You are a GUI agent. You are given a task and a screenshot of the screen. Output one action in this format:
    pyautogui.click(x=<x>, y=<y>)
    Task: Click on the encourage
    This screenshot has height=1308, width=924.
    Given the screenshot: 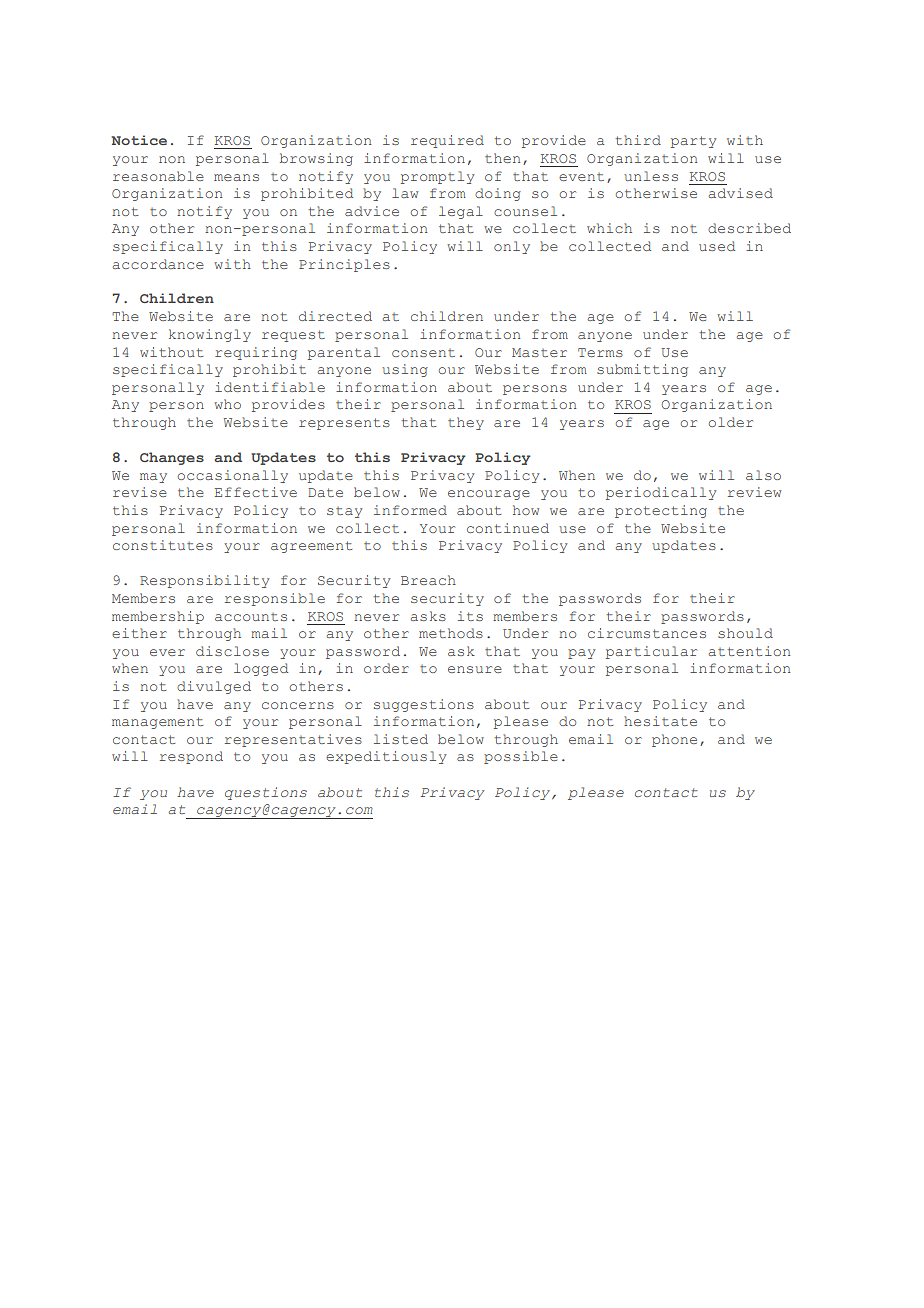 What is the action you would take?
    pyautogui.click(x=489, y=495)
